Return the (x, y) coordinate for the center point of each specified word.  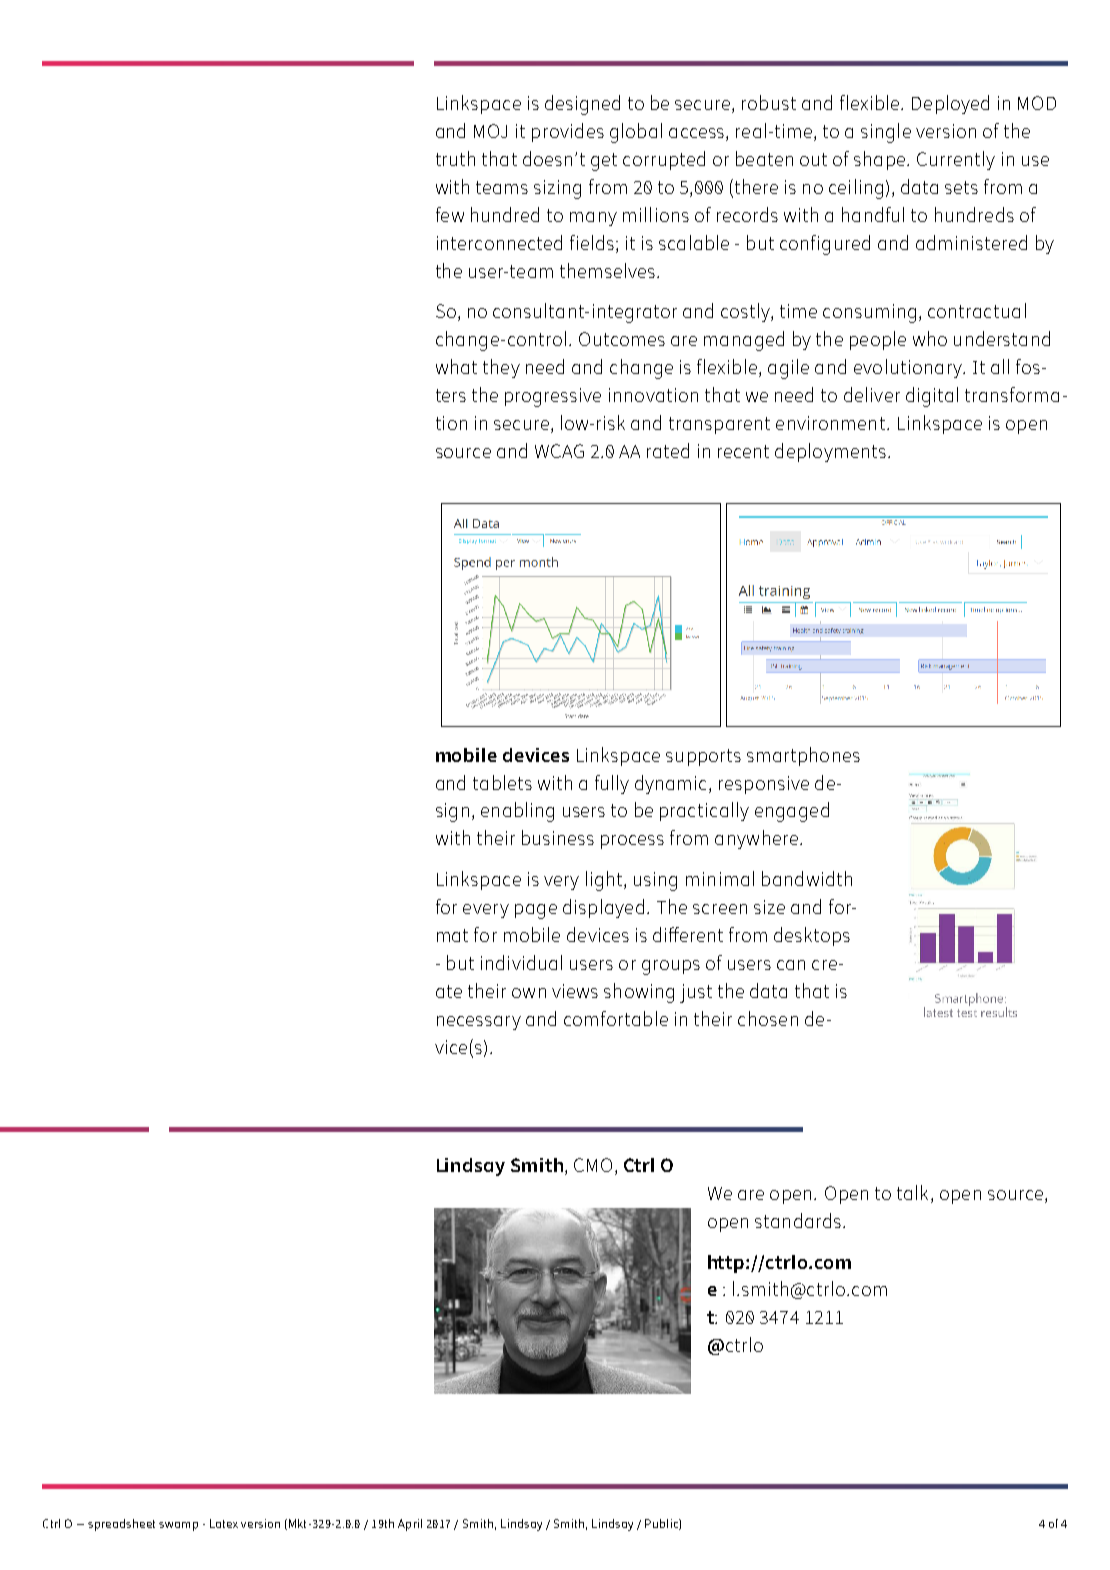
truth (455, 158)
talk (912, 1192)
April (410, 1525)
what (456, 366)
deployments (830, 452)
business (558, 837)
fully (612, 784)
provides (568, 132)
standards (799, 1220)
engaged (792, 812)
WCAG (559, 451)
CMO (593, 1165)
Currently (956, 160)
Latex (224, 1523)
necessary (479, 1023)
